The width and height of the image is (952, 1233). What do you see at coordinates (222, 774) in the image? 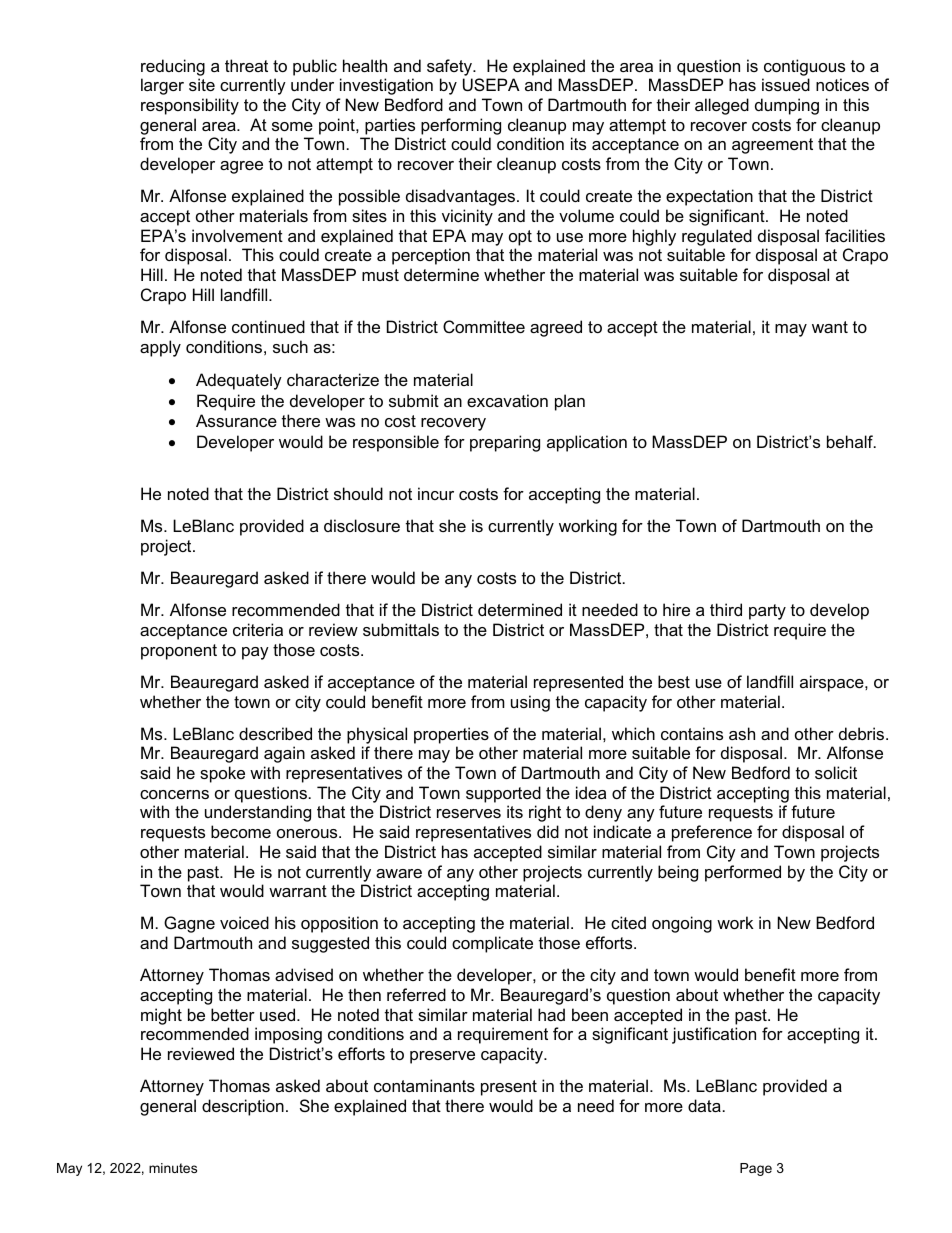
I see `spoke` at bounding box center [222, 774].
